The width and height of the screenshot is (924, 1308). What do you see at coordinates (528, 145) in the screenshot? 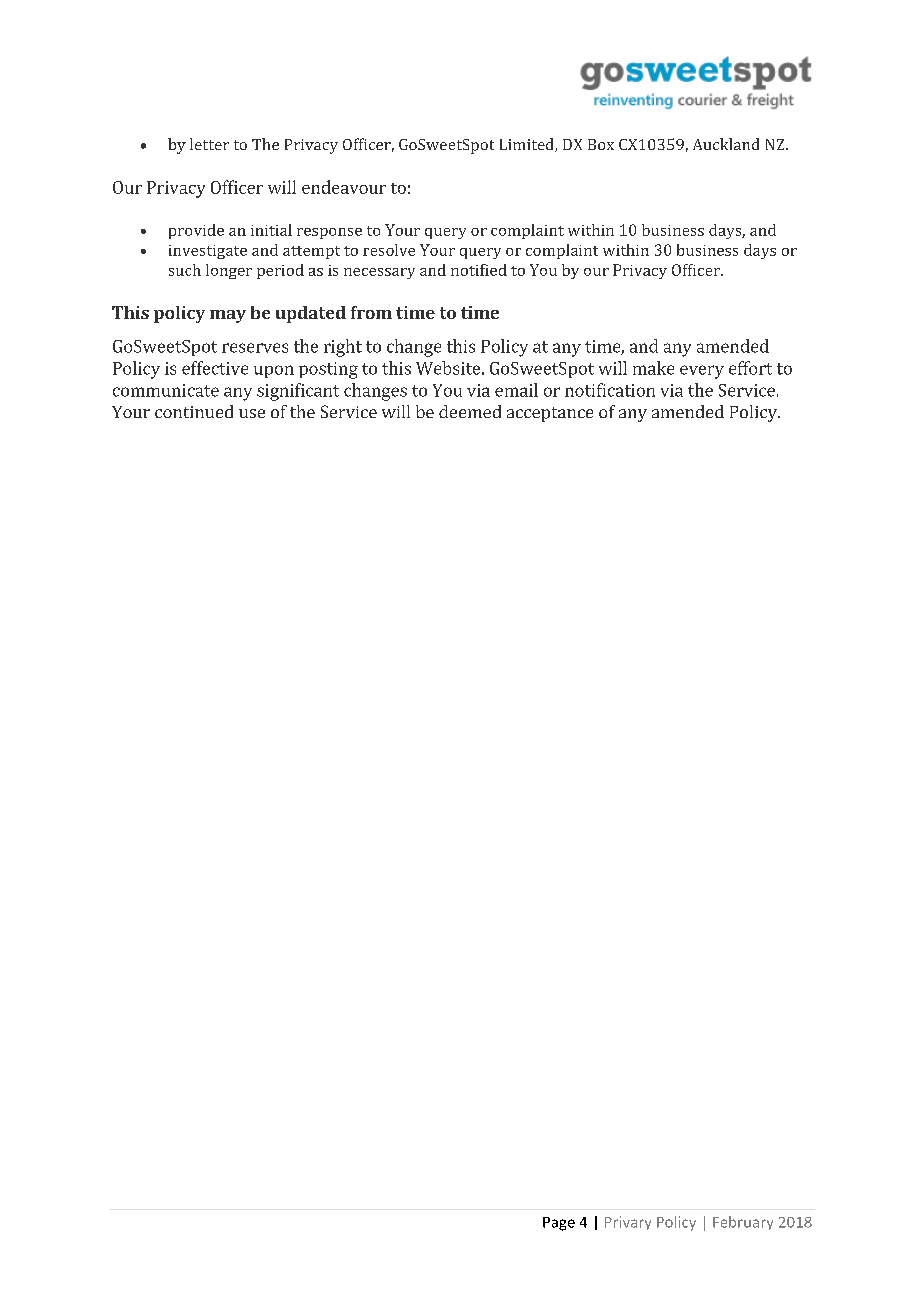
I see `Limited` at bounding box center [528, 145].
